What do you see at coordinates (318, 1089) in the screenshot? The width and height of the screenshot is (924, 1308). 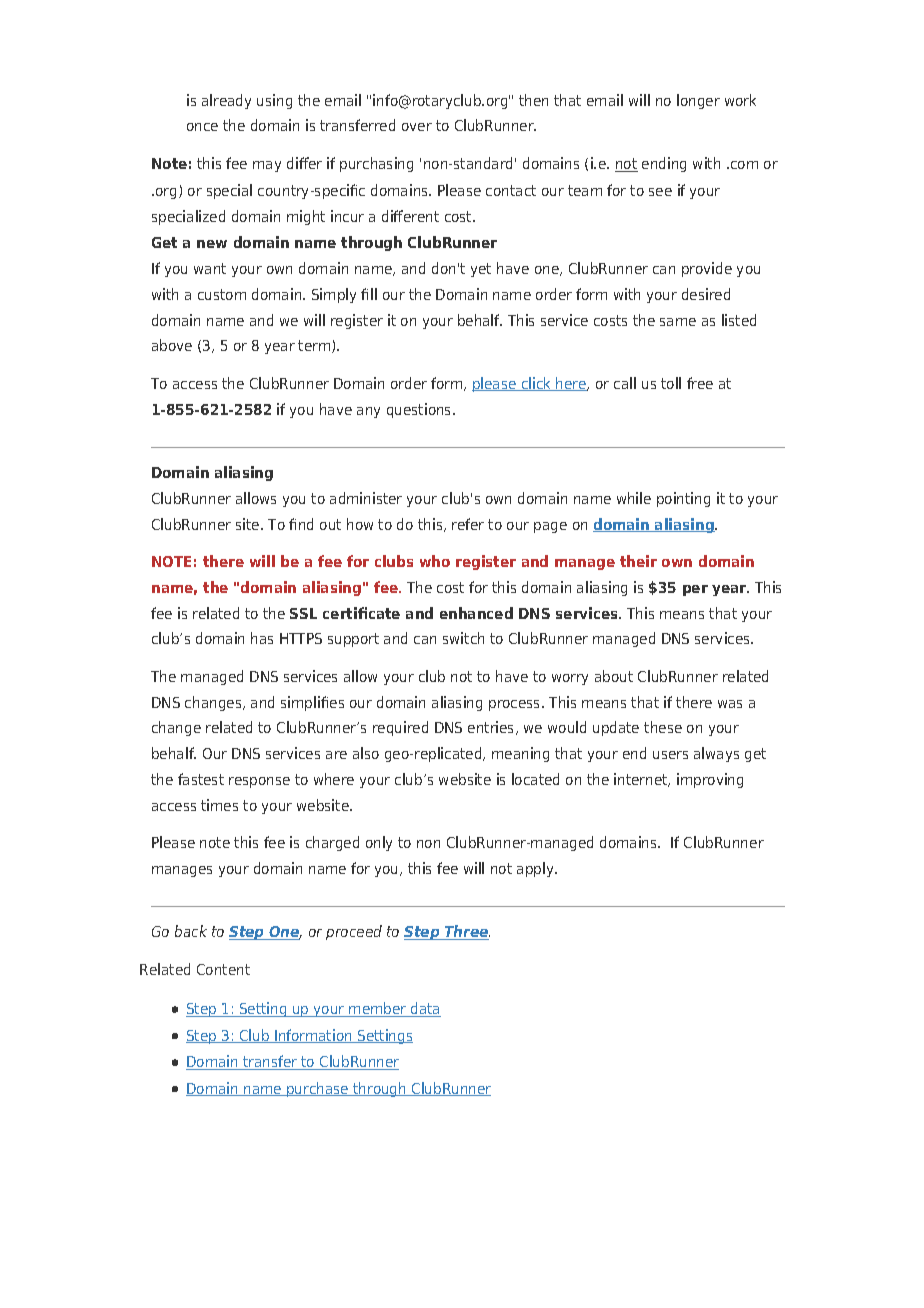 I see `purchase` at bounding box center [318, 1089].
